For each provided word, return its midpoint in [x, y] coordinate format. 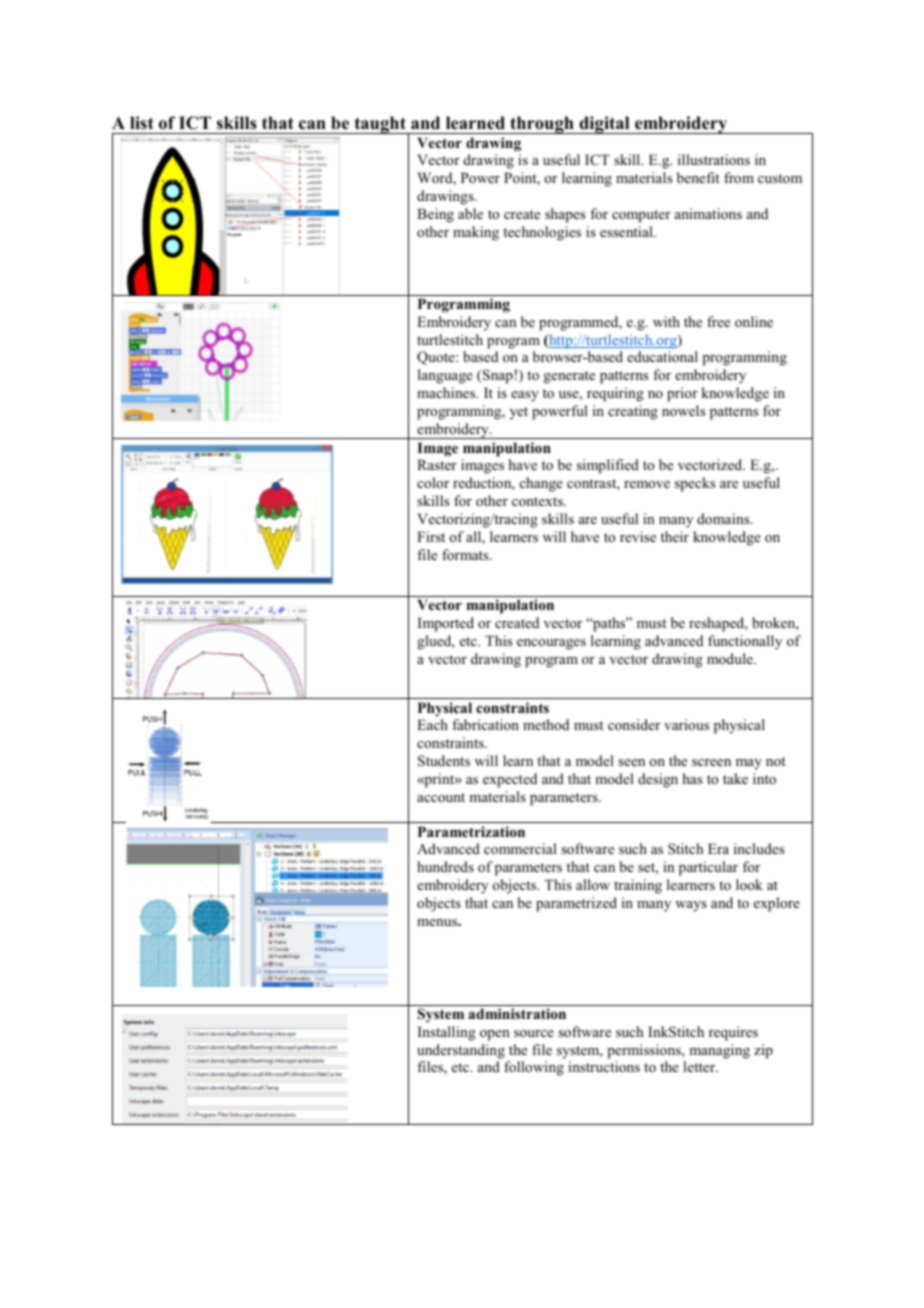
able [470, 213]
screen [711, 762]
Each [432, 724]
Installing [447, 1033]
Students [444, 761]
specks [695, 484]
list [142, 123]
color [433, 482]
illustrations [714, 159]
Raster [437, 464]
